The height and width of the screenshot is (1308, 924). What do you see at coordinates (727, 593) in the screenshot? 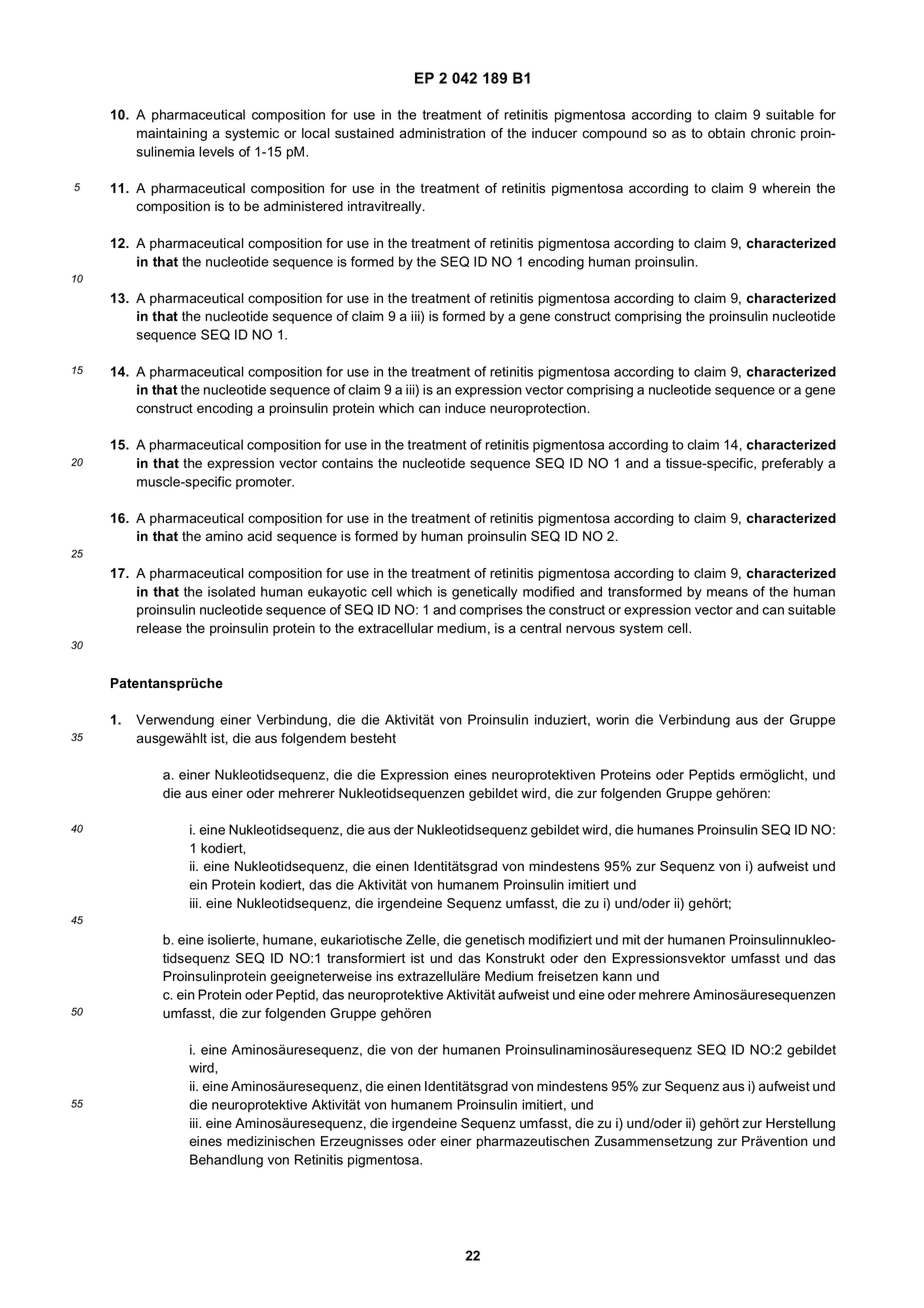
I see `means` at bounding box center [727, 593].
